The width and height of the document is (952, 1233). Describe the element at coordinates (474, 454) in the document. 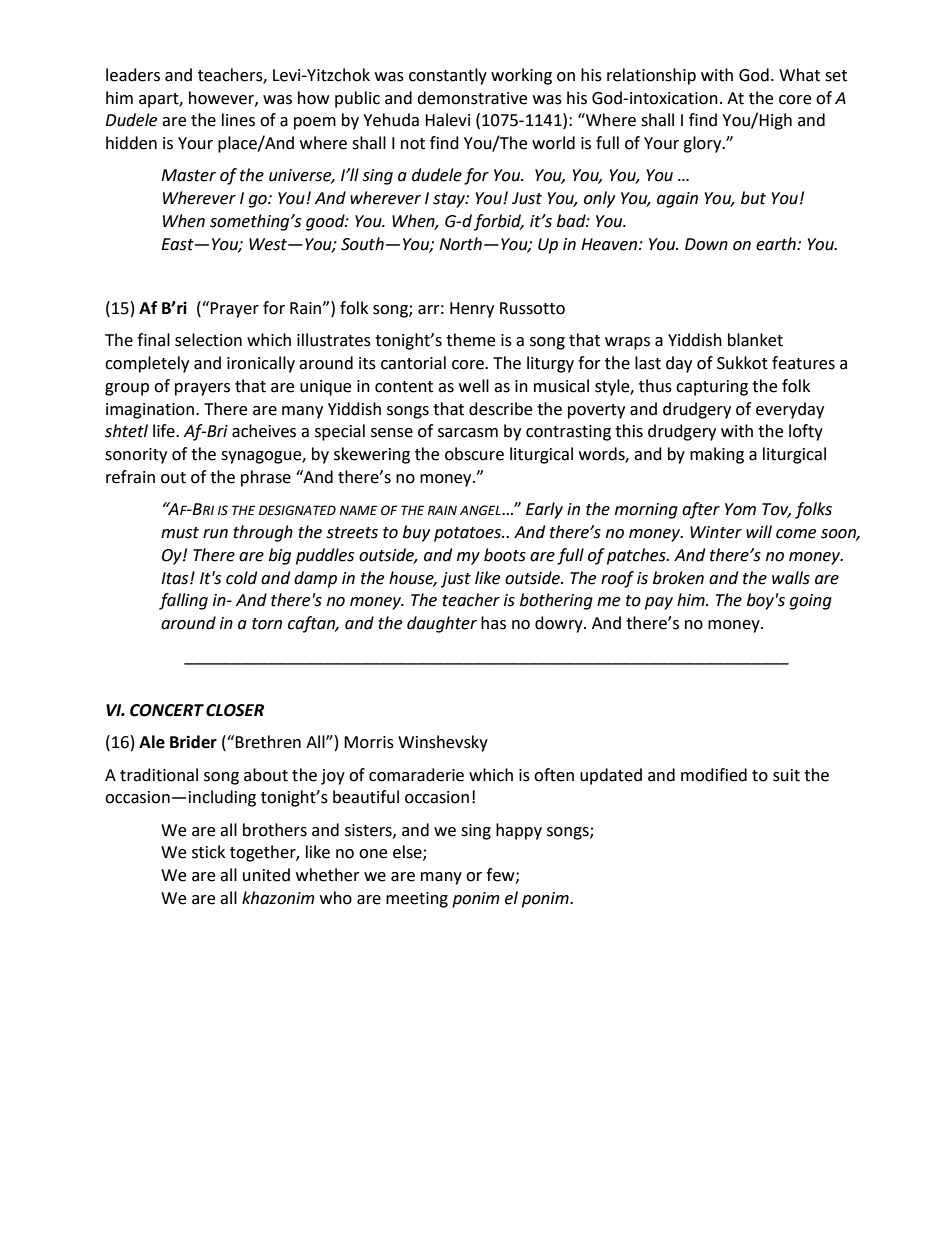

I see `obscure` at that location.
